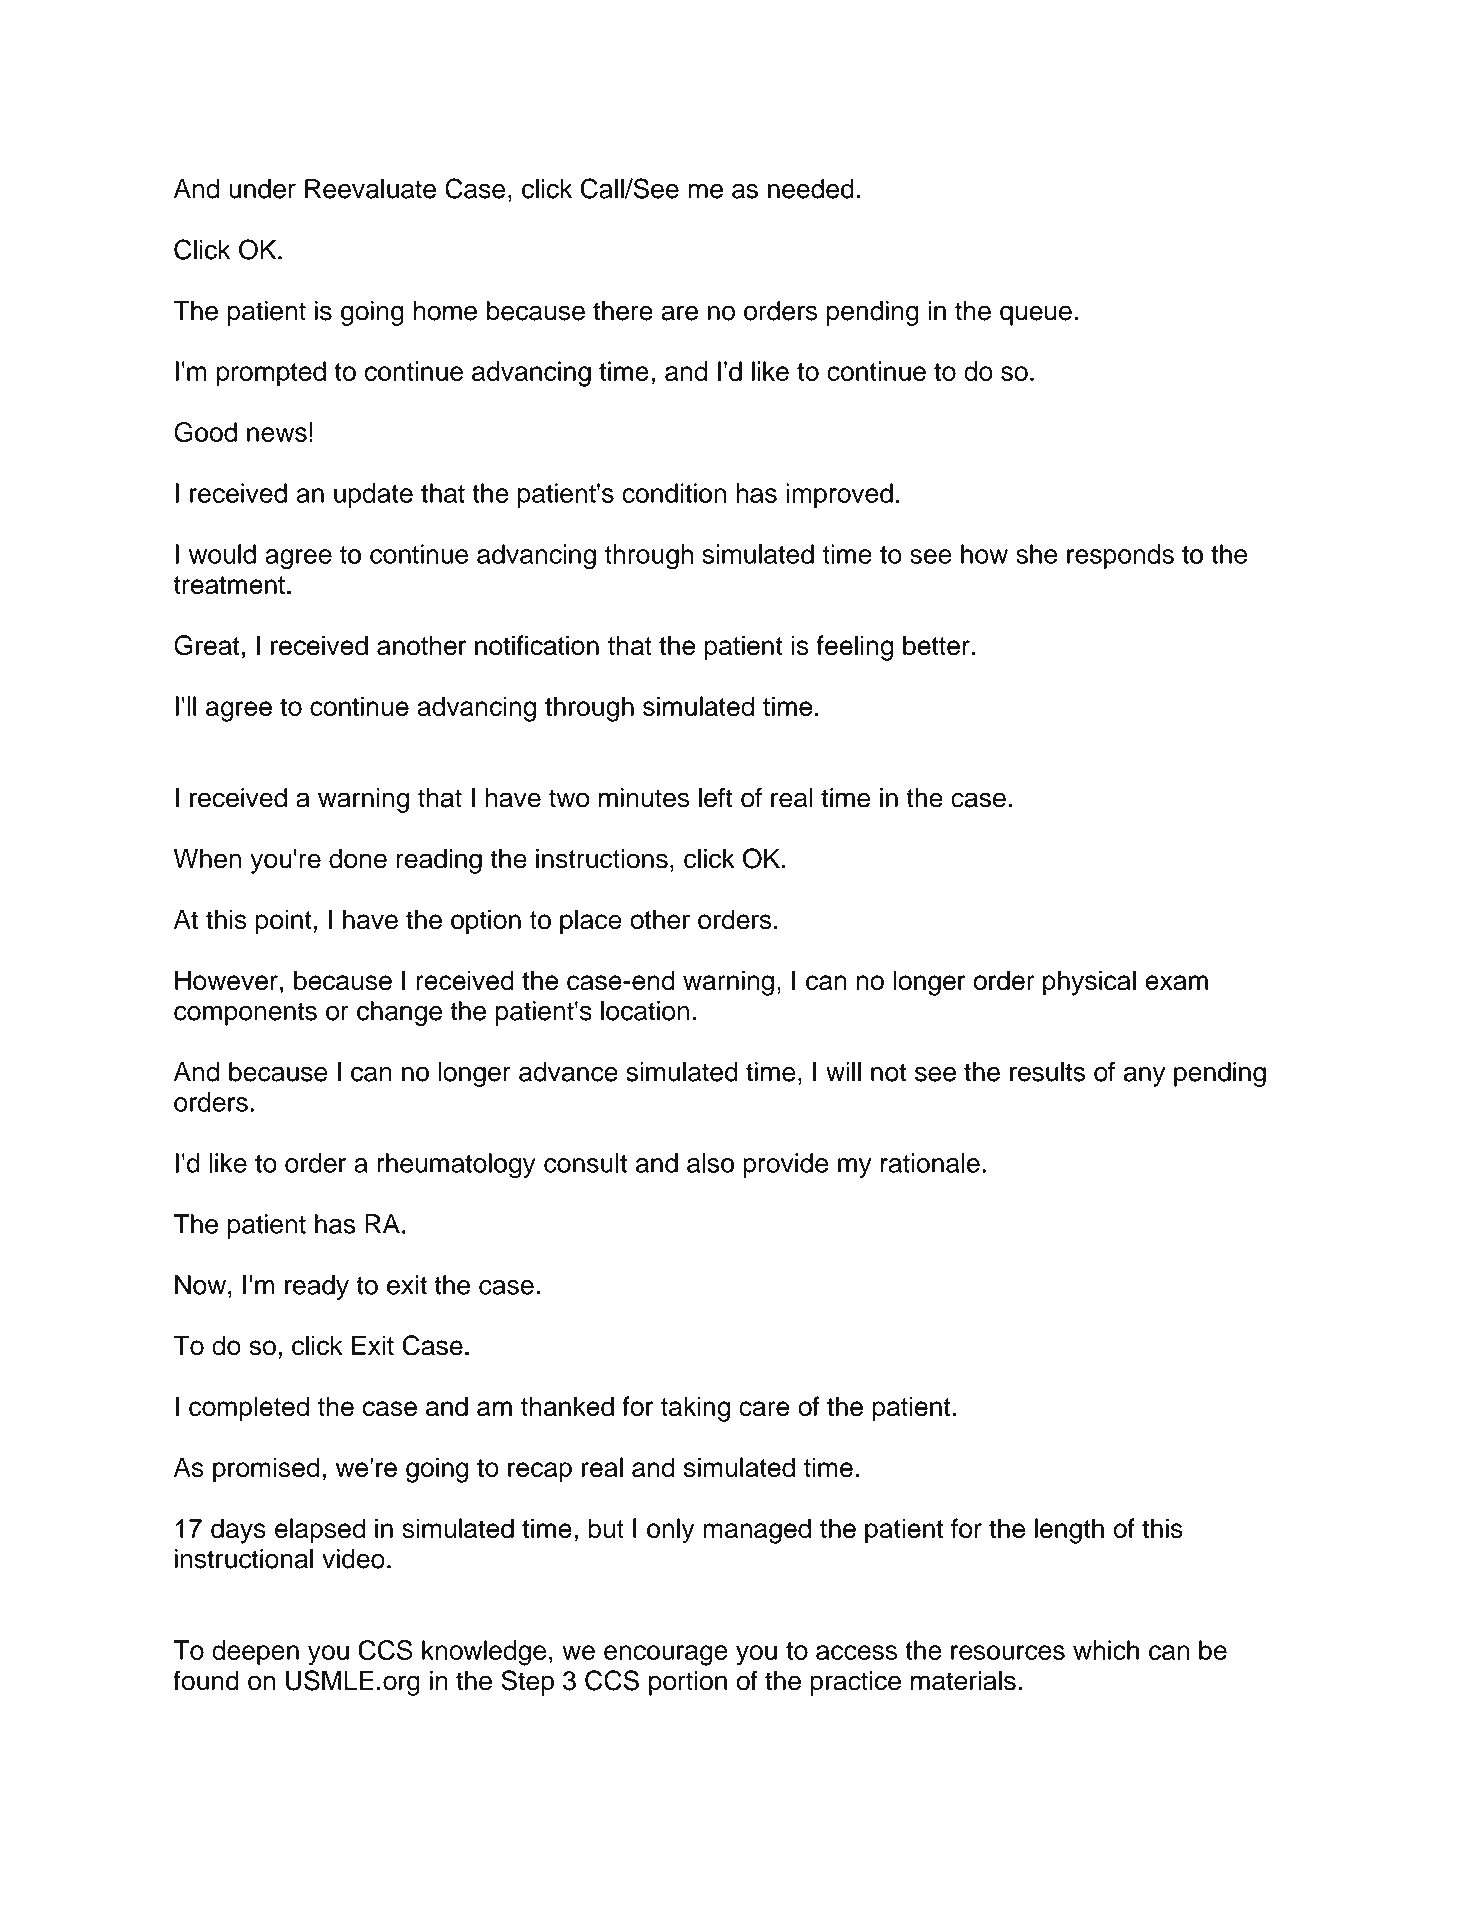  I want to click on there, so click(623, 311).
